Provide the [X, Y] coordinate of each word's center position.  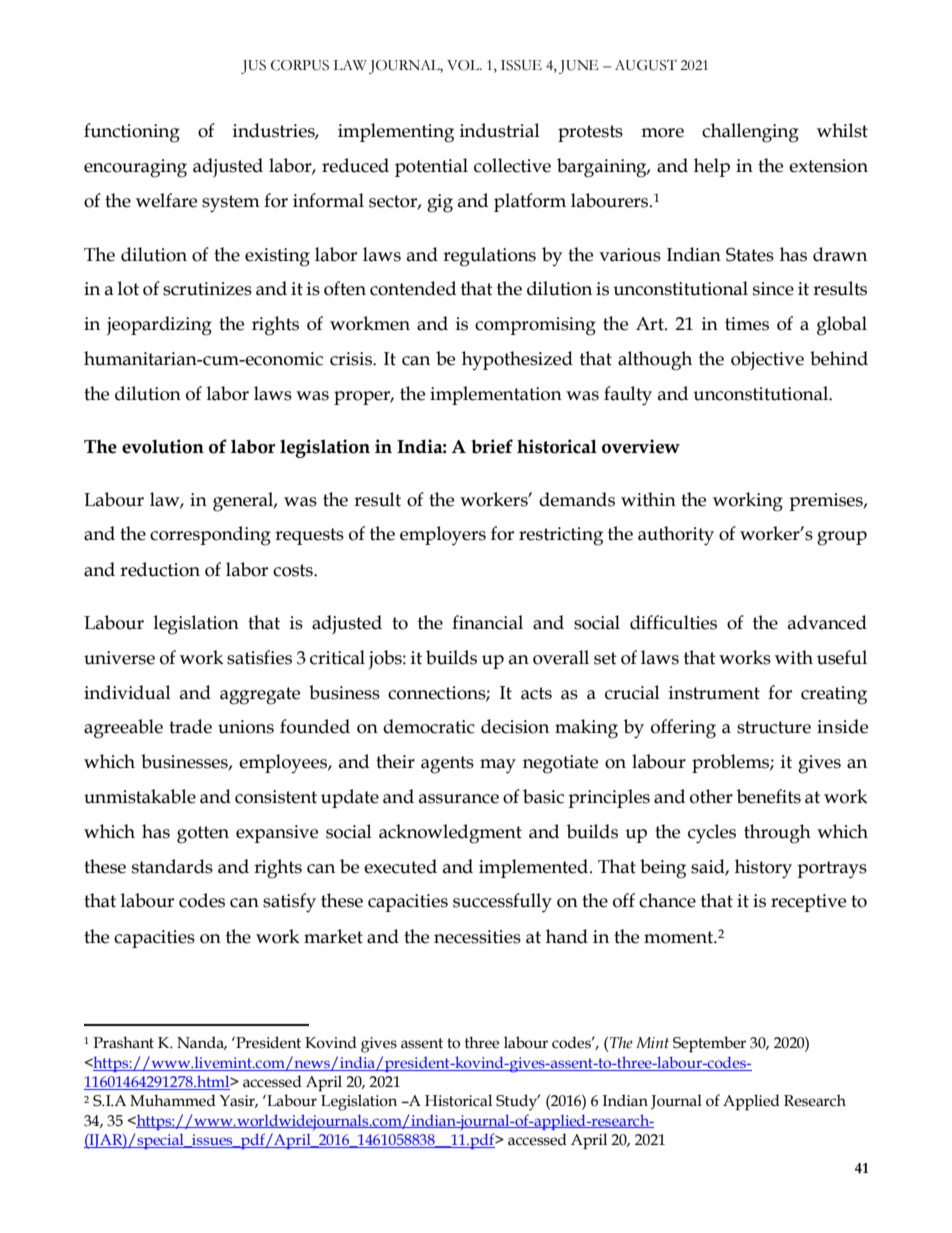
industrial [500, 130]
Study [518, 1102]
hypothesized [517, 360]
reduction [160, 569]
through [777, 834]
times [747, 324]
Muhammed [173, 1100]
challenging [750, 133]
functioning [132, 133]
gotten [203, 835]
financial [487, 622]
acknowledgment [450, 834]
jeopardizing [159, 326]
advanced [827, 622]
